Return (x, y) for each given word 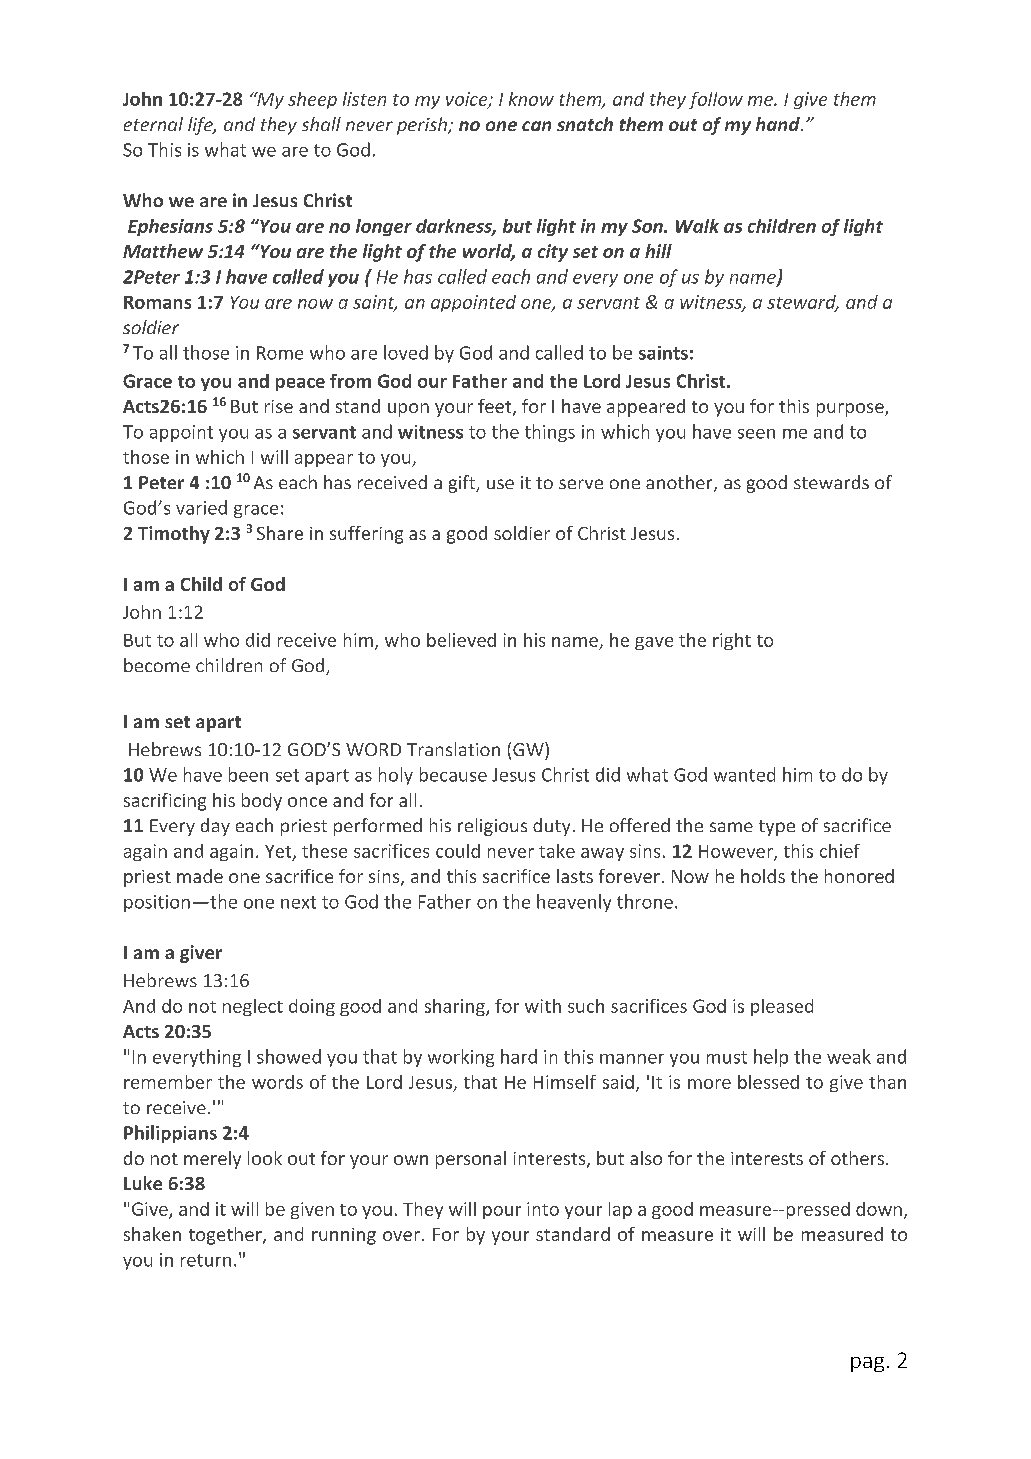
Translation (453, 749)
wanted (744, 774)
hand (779, 124)
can (536, 126)
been (248, 774)
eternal (153, 124)
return (206, 1260)
